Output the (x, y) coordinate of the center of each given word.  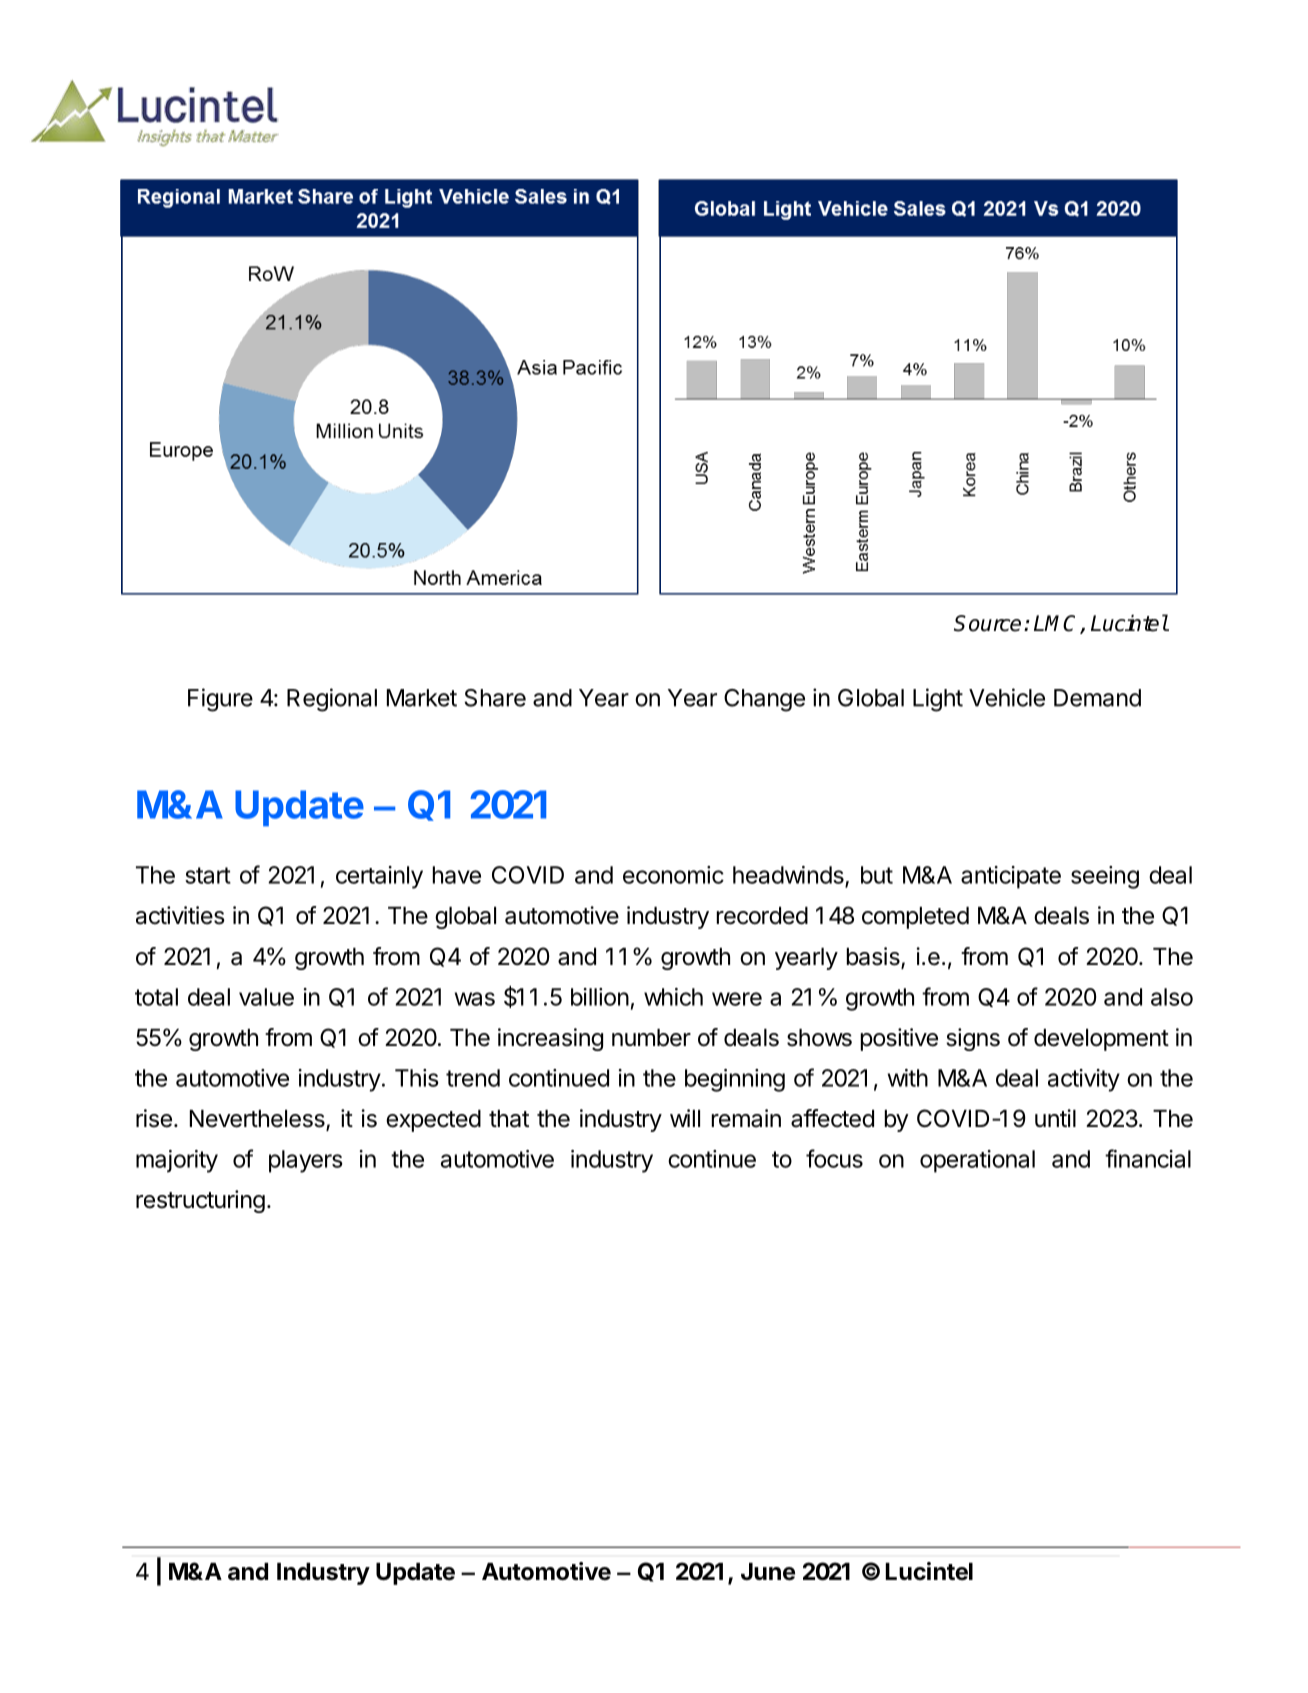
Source (987, 623)
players (306, 1161)
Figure (220, 700)
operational (977, 1161)
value (266, 997)
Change (764, 700)
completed (915, 918)
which (673, 997)
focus (834, 1158)
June (768, 1572)
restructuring (200, 1201)
